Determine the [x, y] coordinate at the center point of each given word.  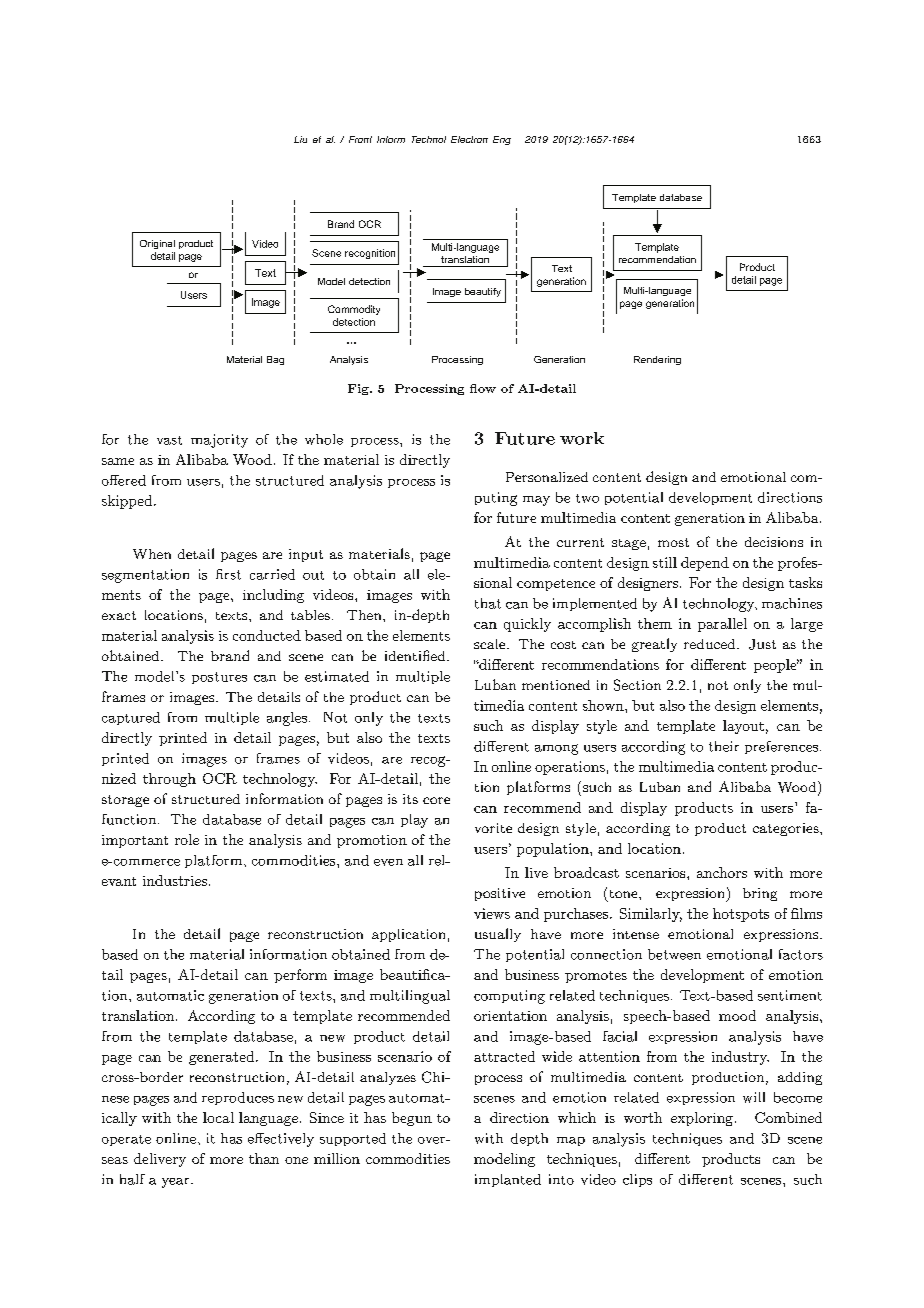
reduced [711, 644]
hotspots [741, 915]
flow [483, 388]
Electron [469, 139]
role [187, 839]
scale [491, 644]
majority [219, 441]
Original [157, 244]
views [492, 913]
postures [219, 678]
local [218, 1117]
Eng [502, 140]
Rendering [657, 360]
